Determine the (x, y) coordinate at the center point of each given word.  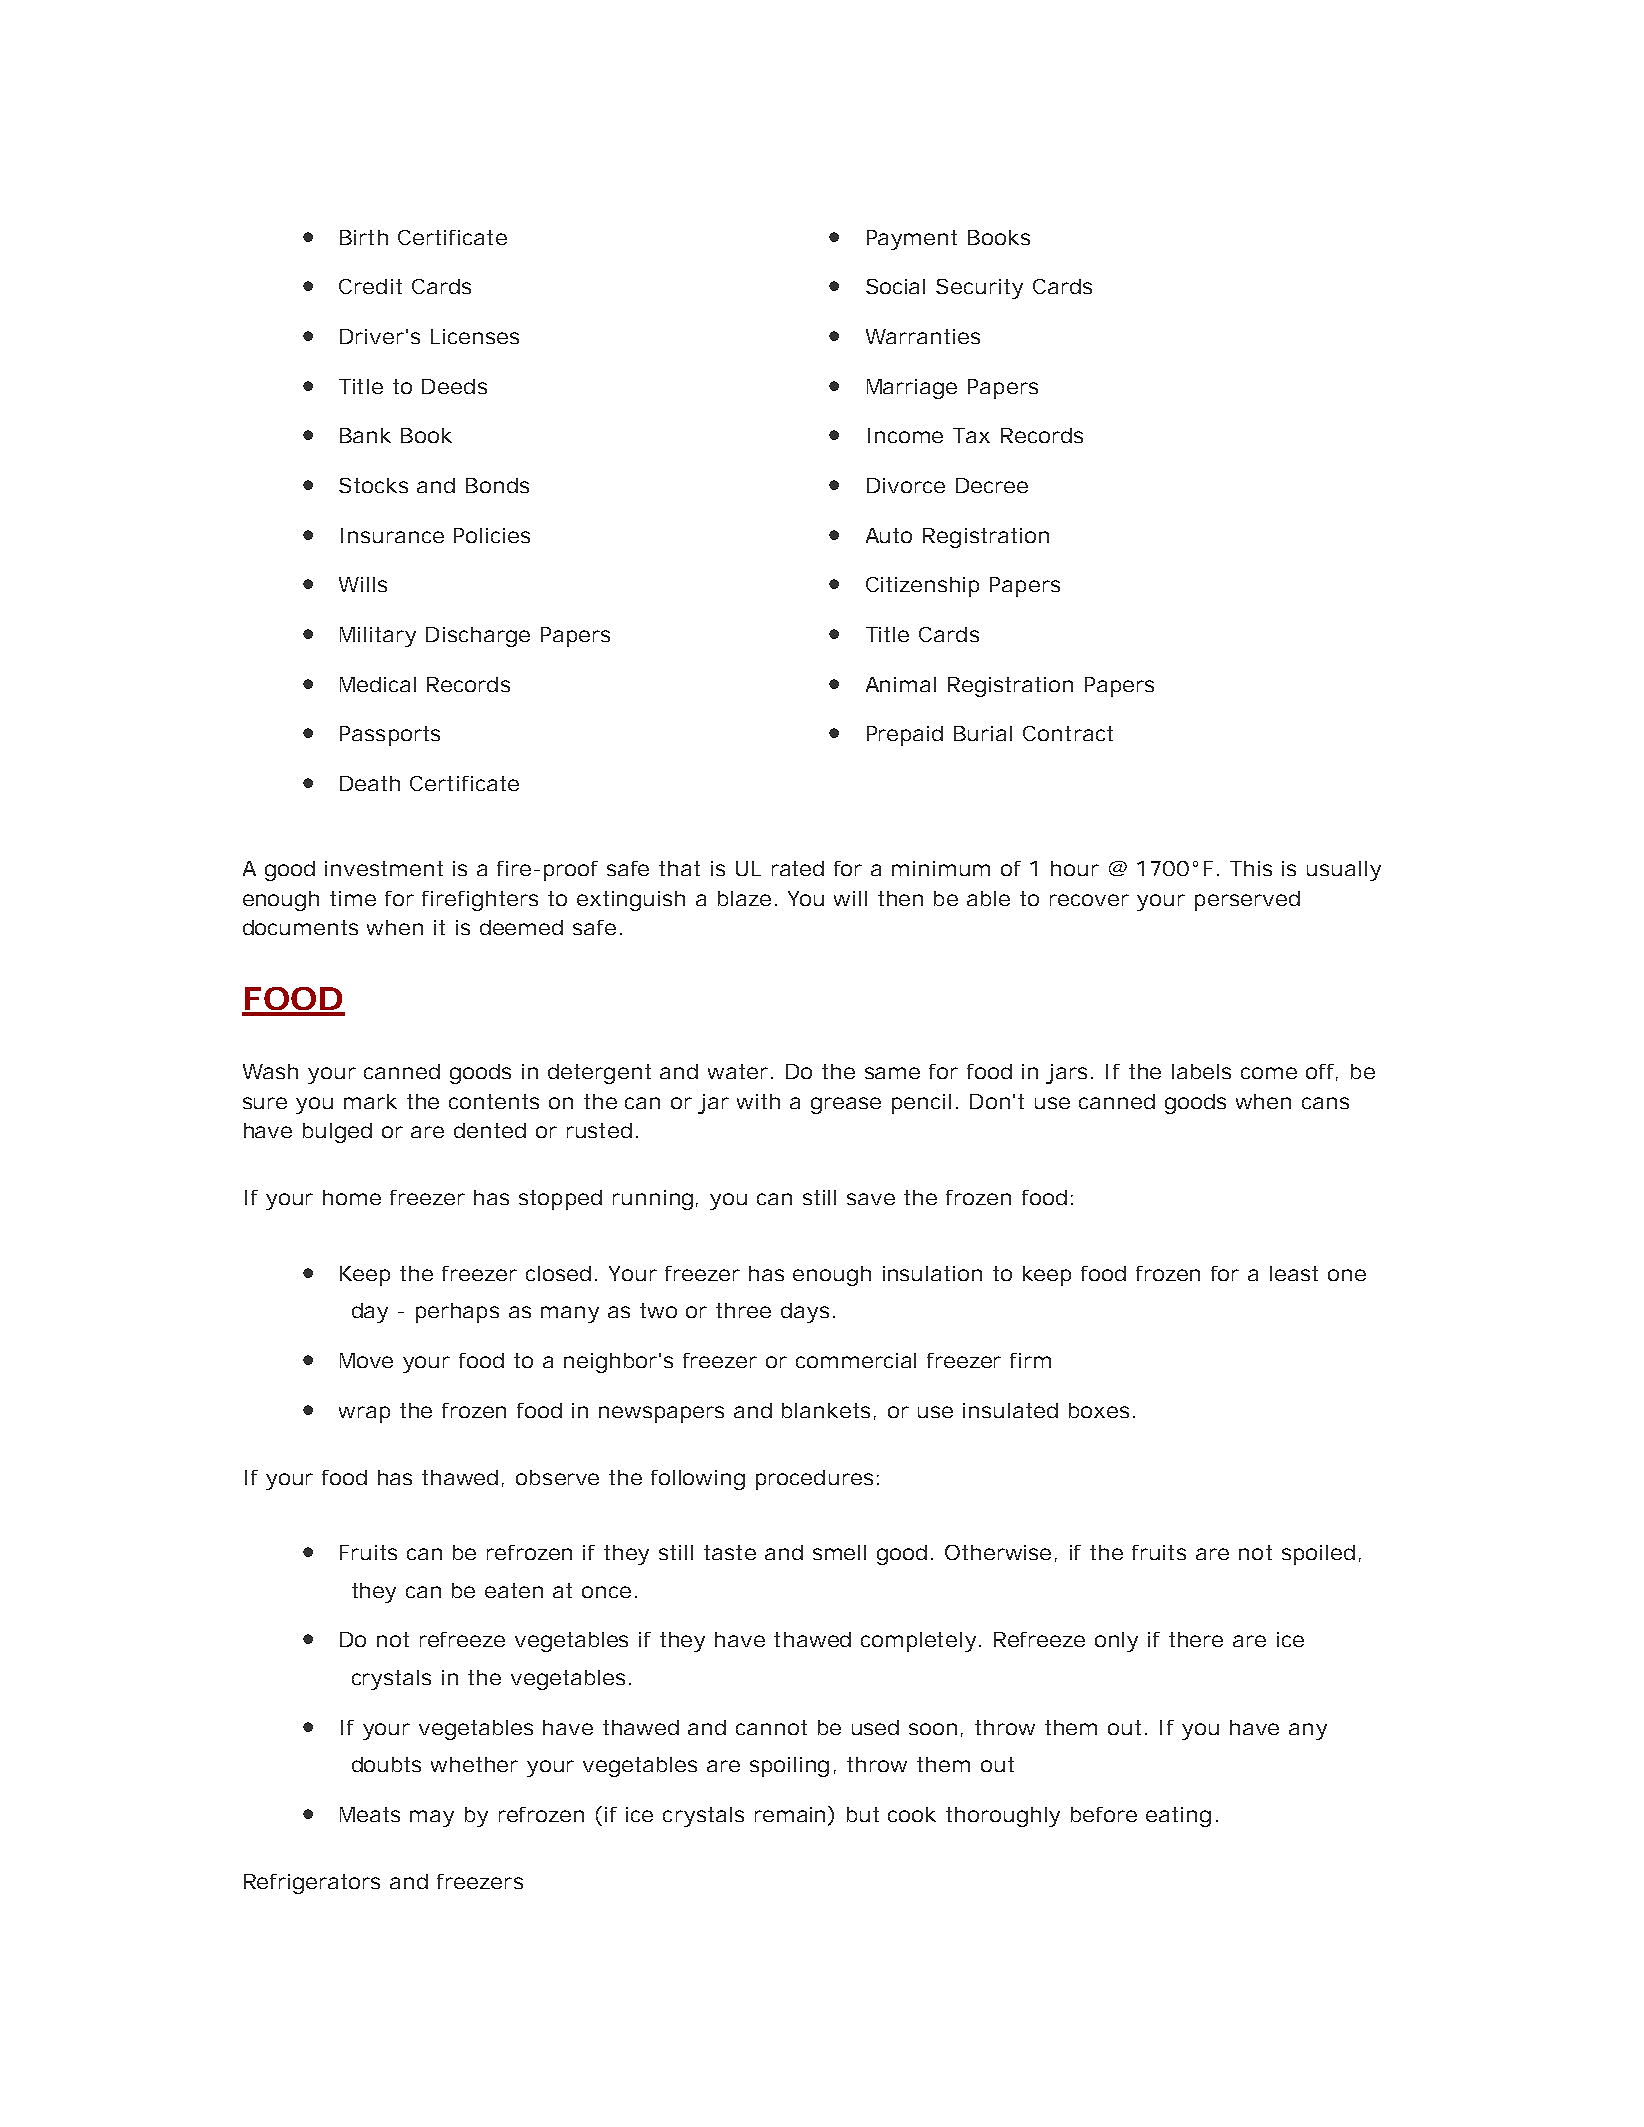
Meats (370, 1814)
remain (792, 1814)
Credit (370, 286)
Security (979, 289)
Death (370, 783)
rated (798, 868)
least (1294, 1273)
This (1251, 868)
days (805, 1313)
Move (366, 1360)
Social (895, 286)
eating (1178, 1817)
